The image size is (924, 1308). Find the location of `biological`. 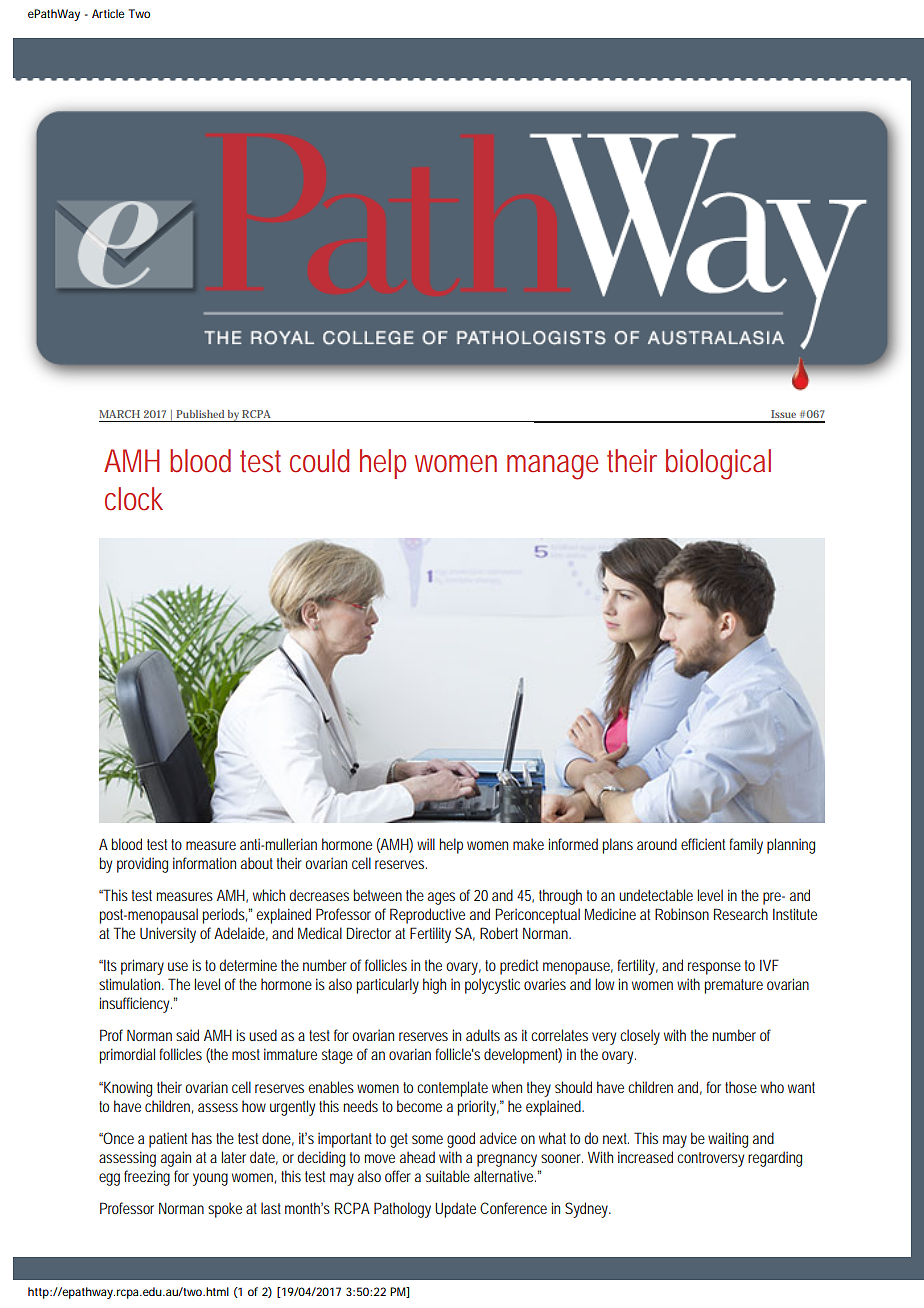

biological is located at coordinates (718, 464).
